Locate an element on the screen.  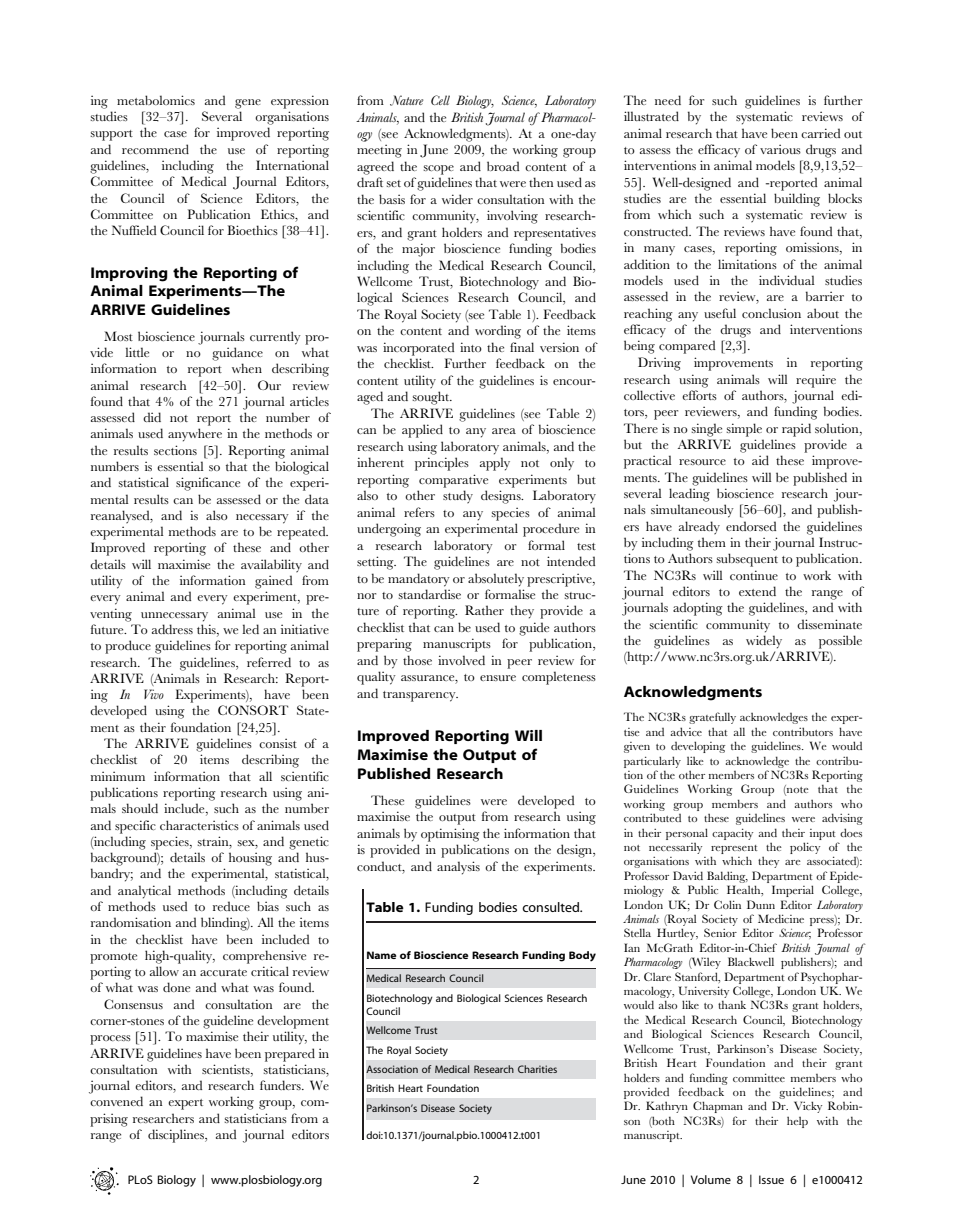
optimising is located at coordinates (450, 835).
